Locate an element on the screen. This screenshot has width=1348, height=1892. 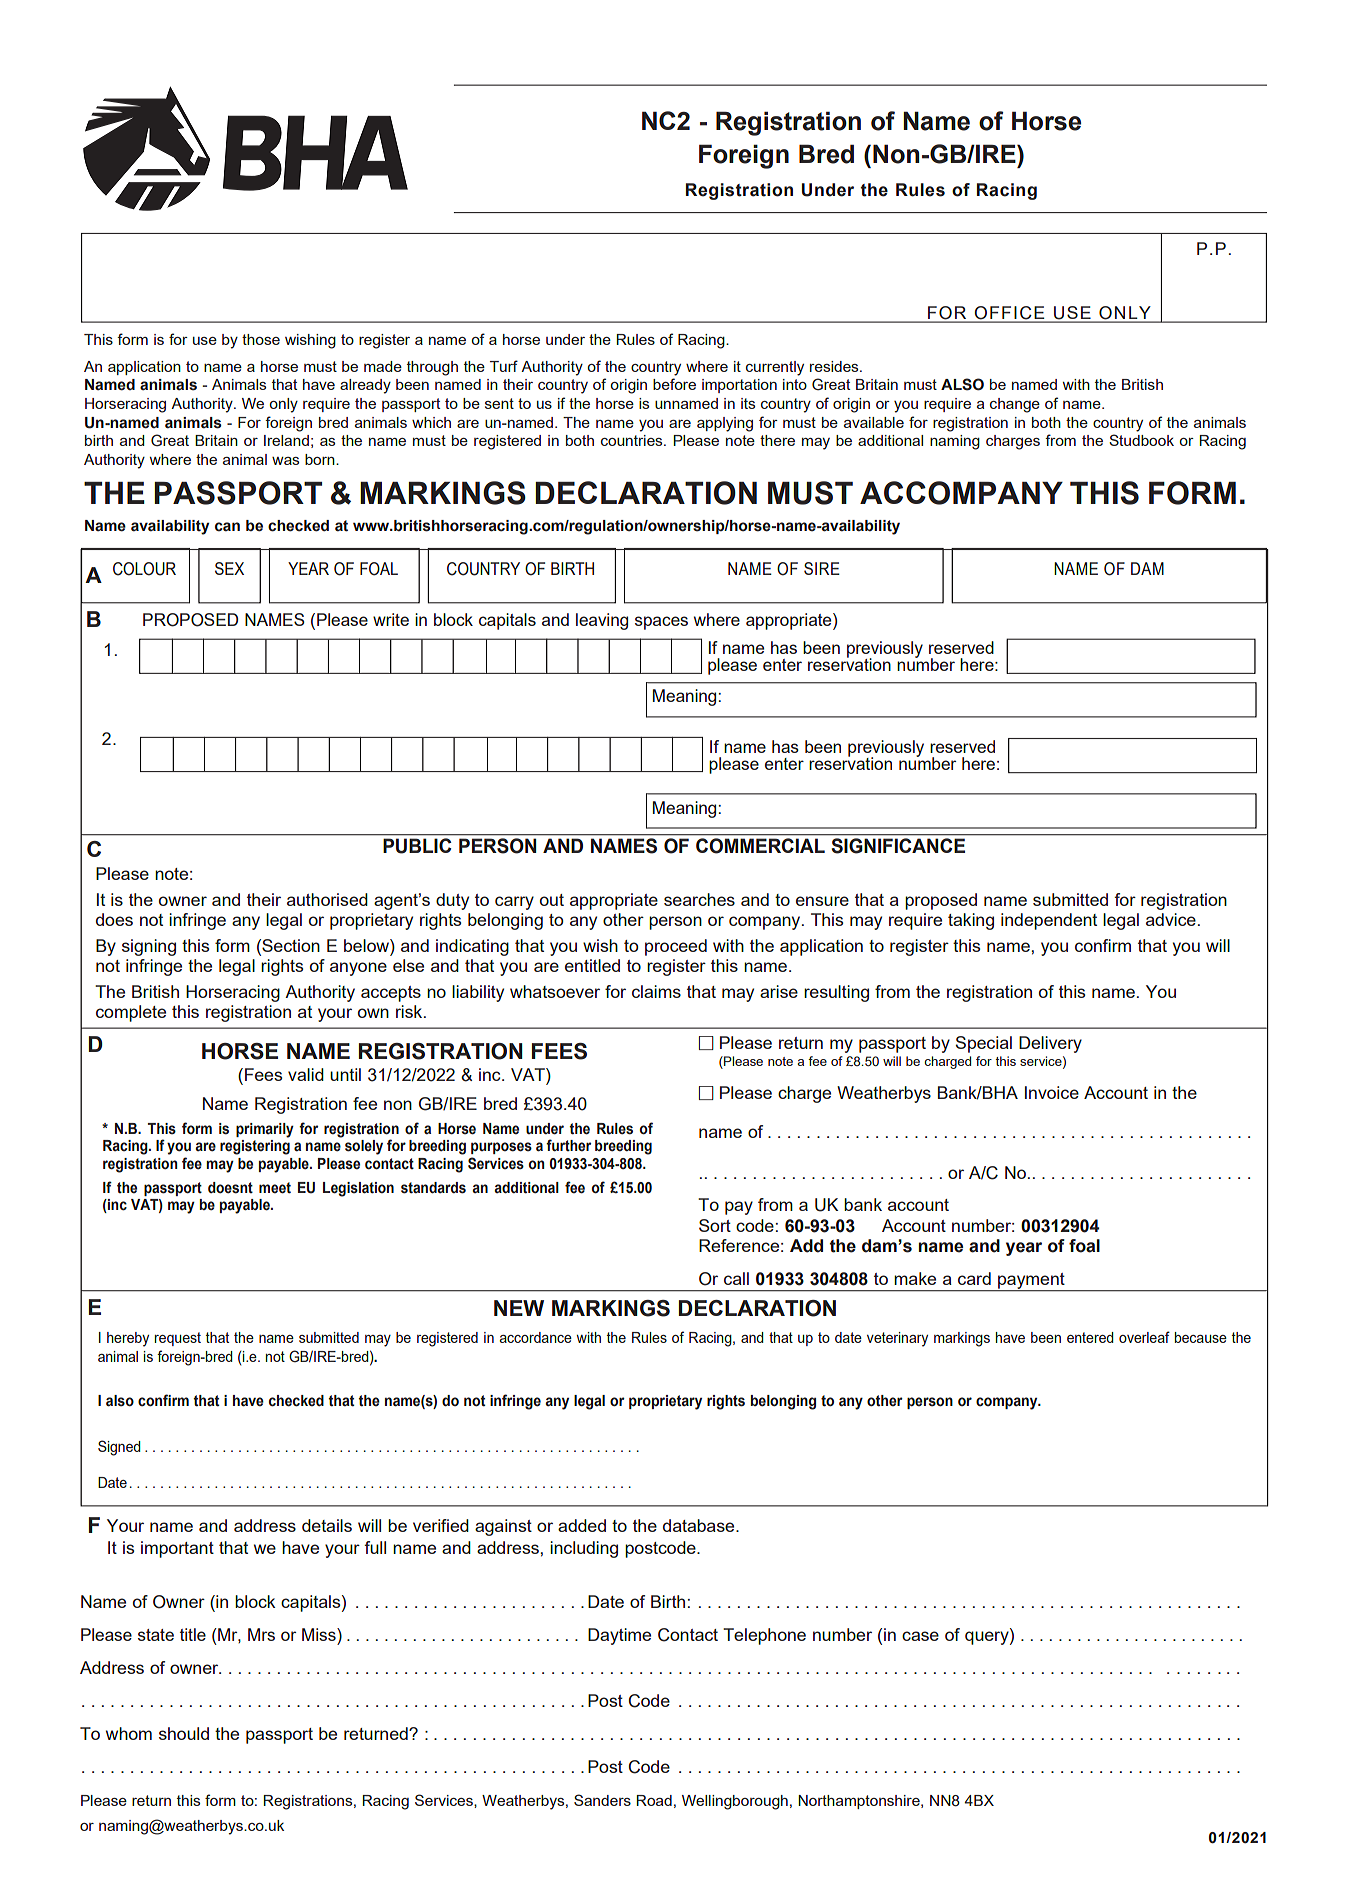
request is located at coordinates (178, 1339).
